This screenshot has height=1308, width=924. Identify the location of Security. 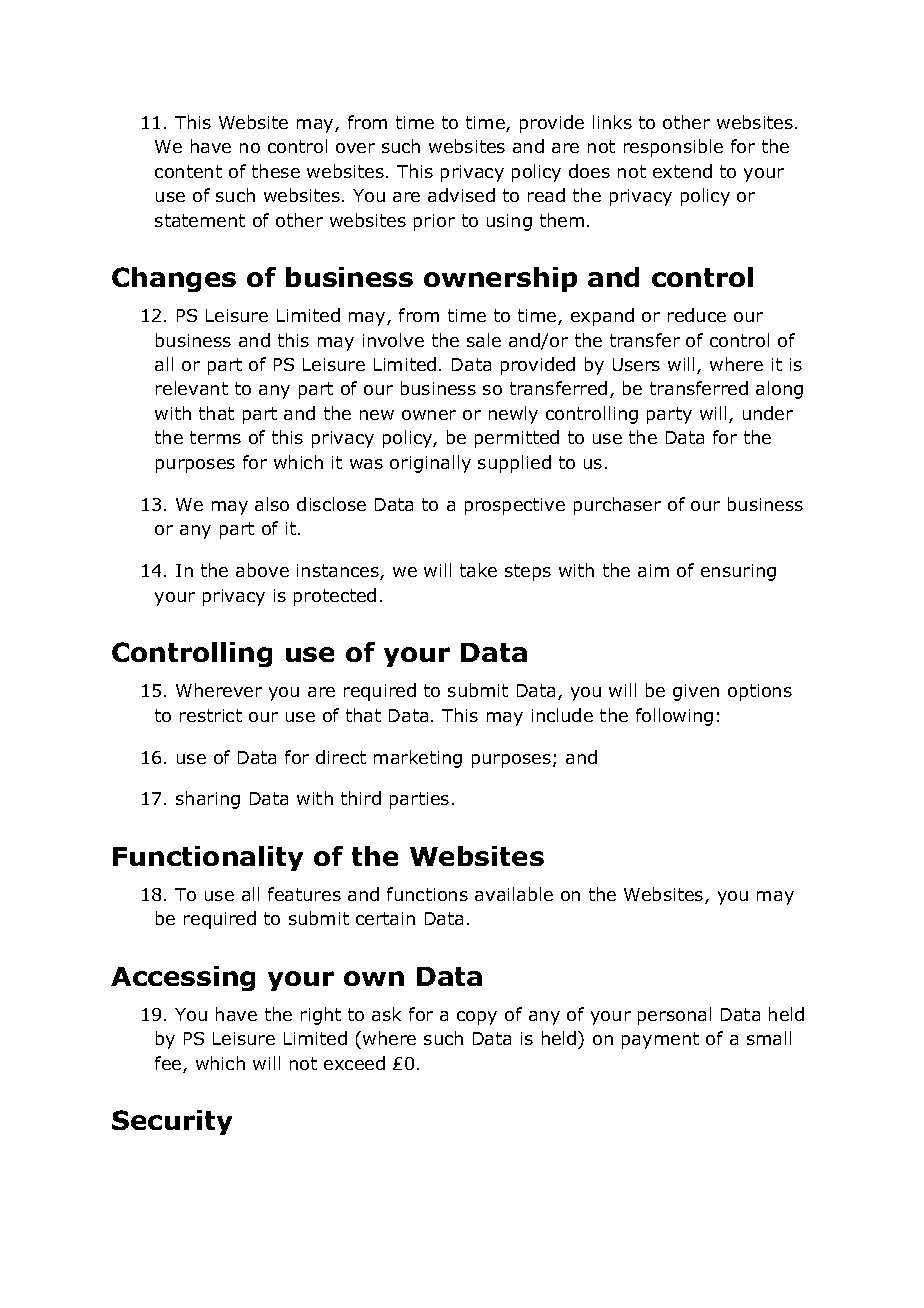
(172, 1122).
